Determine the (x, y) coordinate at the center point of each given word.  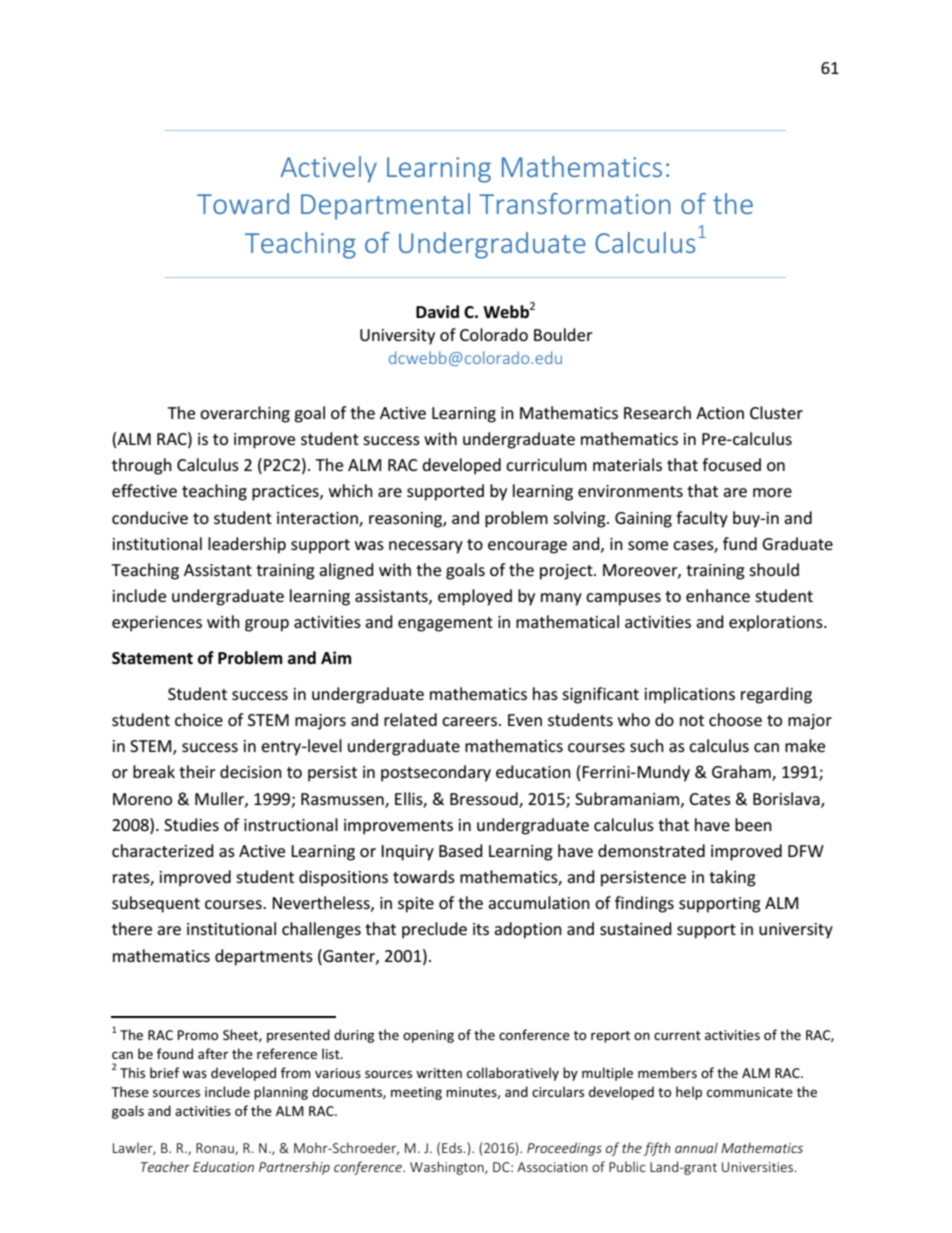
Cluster (776, 412)
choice (199, 719)
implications (690, 695)
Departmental (385, 206)
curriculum (546, 464)
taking (732, 878)
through (142, 466)
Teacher (165, 1166)
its (481, 929)
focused (731, 464)
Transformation (575, 203)
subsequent (156, 904)
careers (471, 721)
